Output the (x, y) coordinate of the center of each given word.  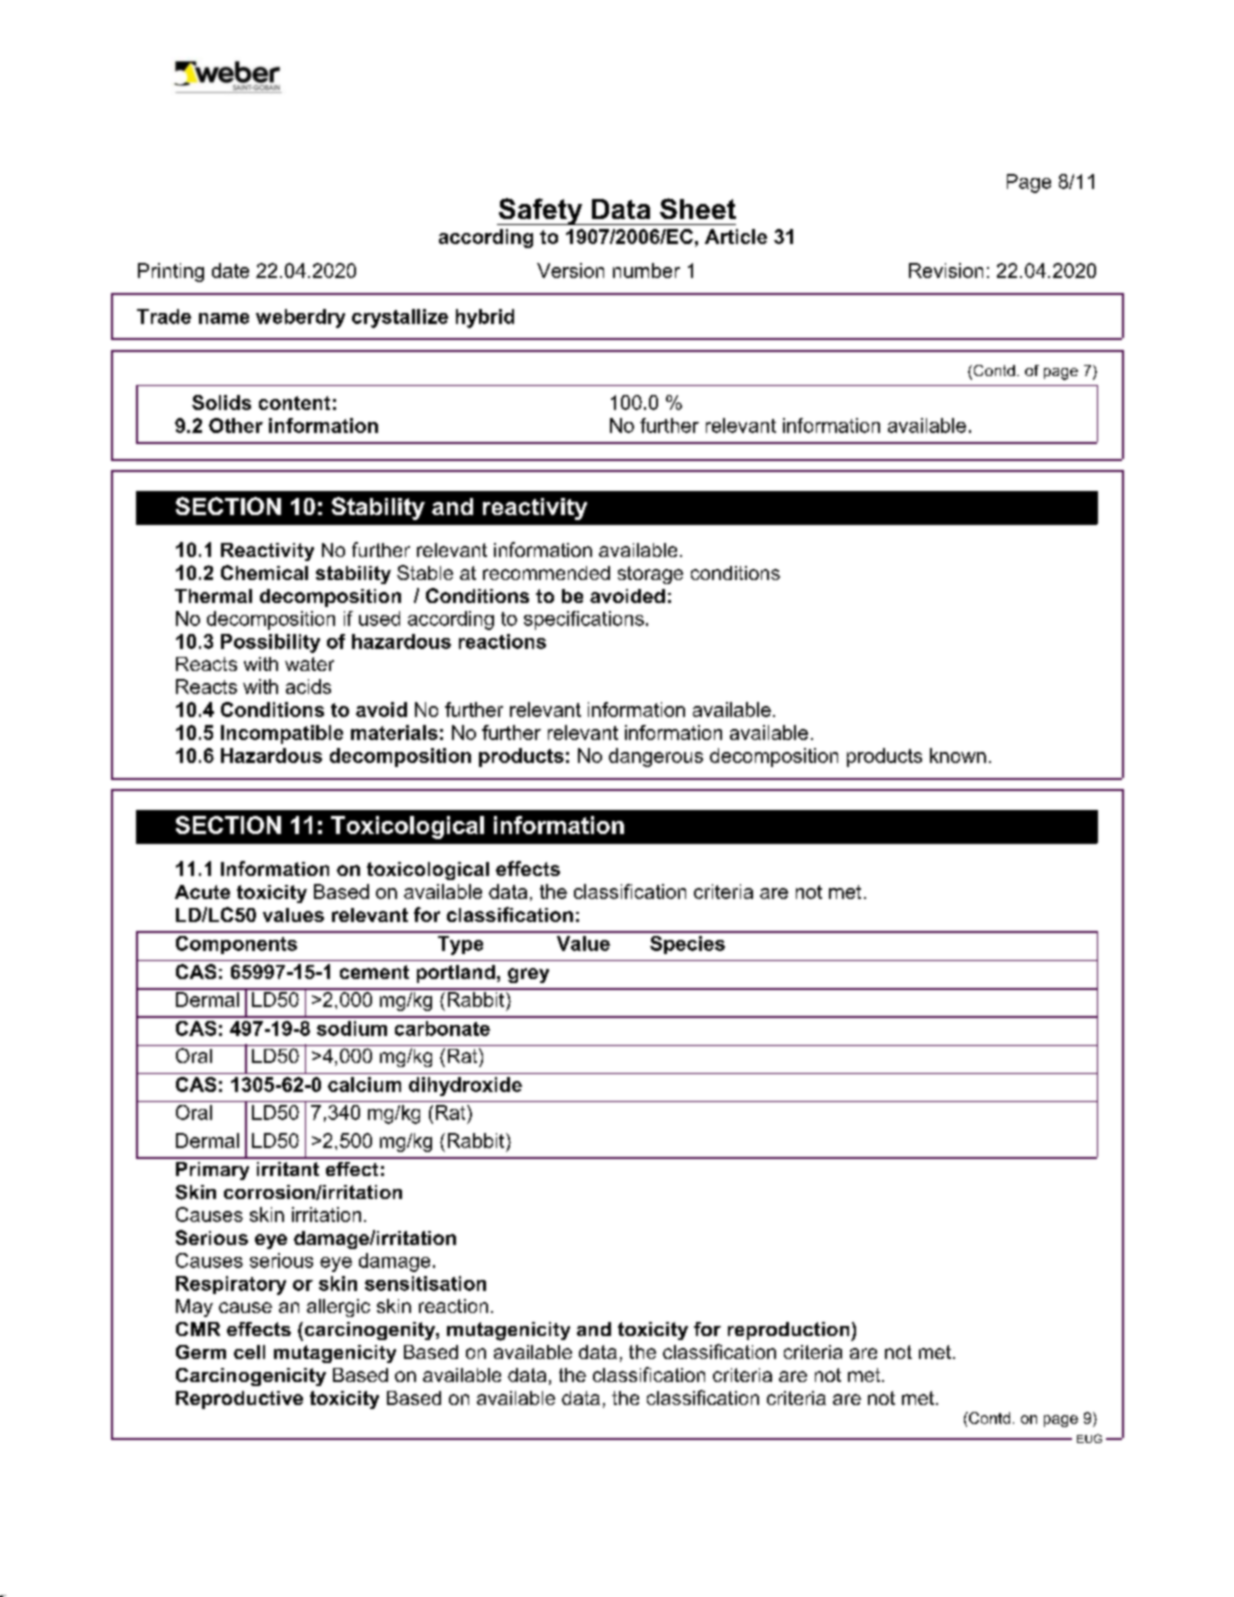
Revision (946, 270)
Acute (202, 892)
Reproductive (239, 1400)
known (958, 755)
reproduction (790, 1331)
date (230, 270)
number (646, 270)
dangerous (656, 757)
